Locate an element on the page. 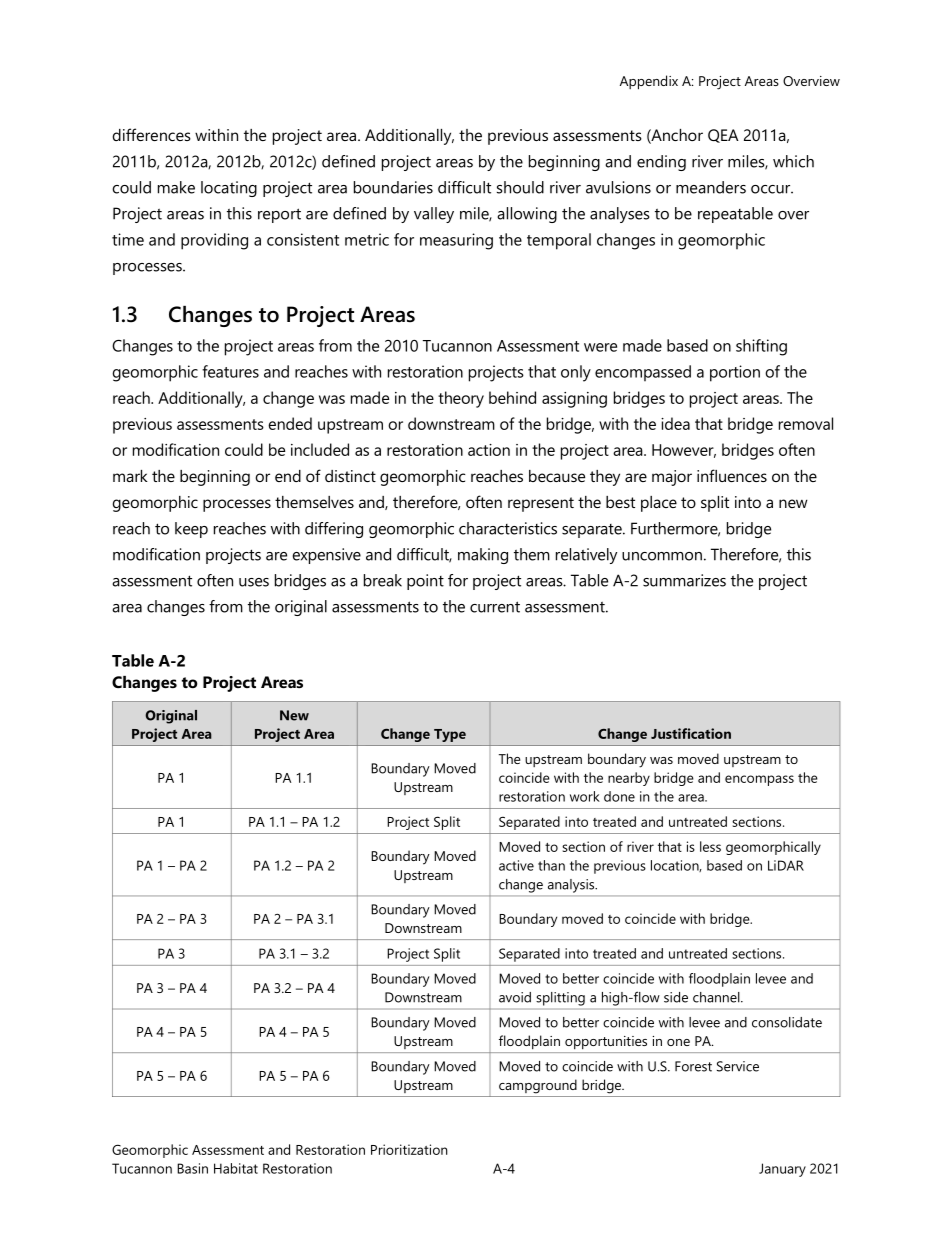 This image has width=952, height=1233. theory is located at coordinates (461, 399).
